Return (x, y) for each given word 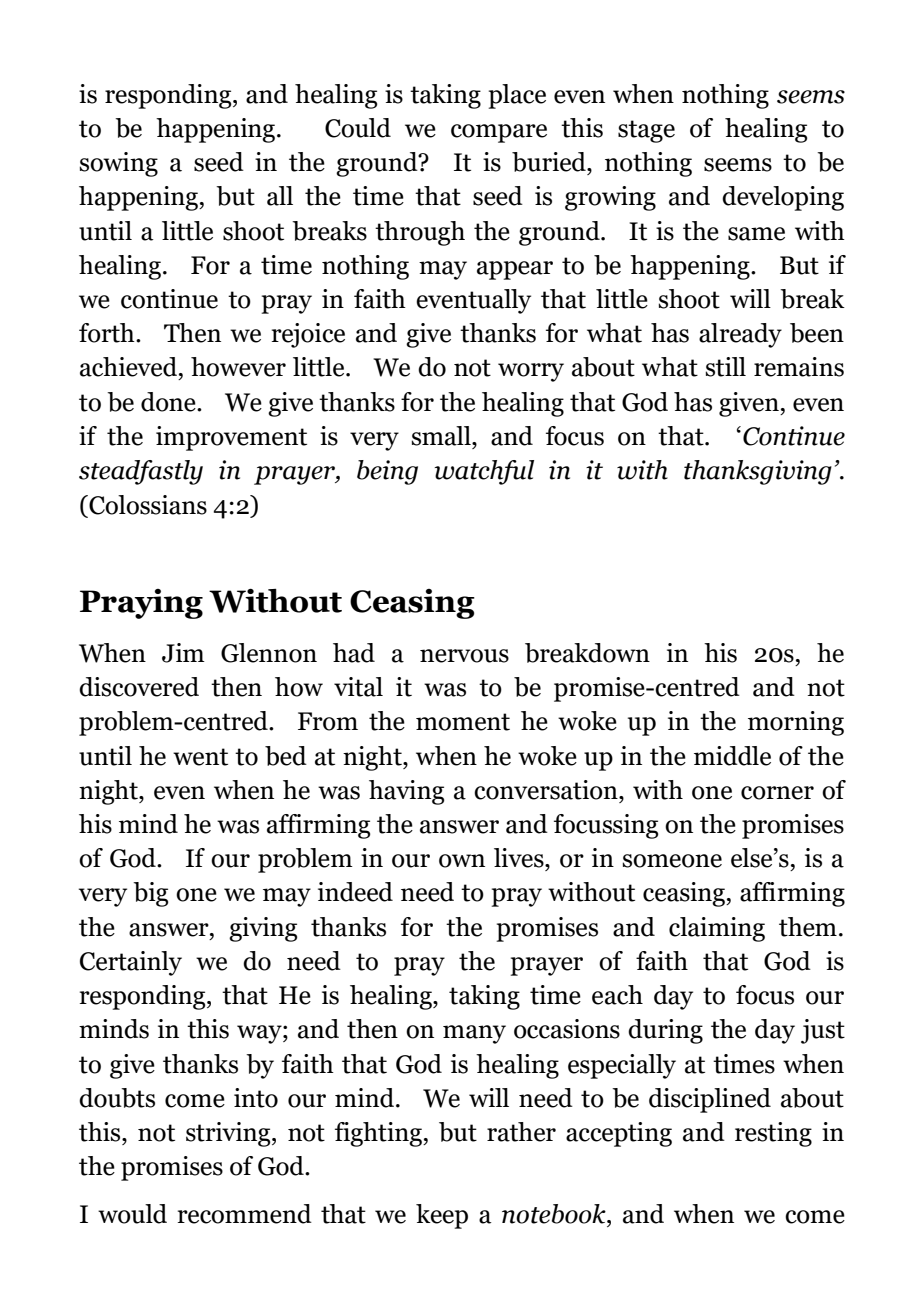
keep (442, 1216)
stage (646, 131)
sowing (118, 164)
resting (773, 1134)
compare (499, 133)
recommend (245, 1214)
